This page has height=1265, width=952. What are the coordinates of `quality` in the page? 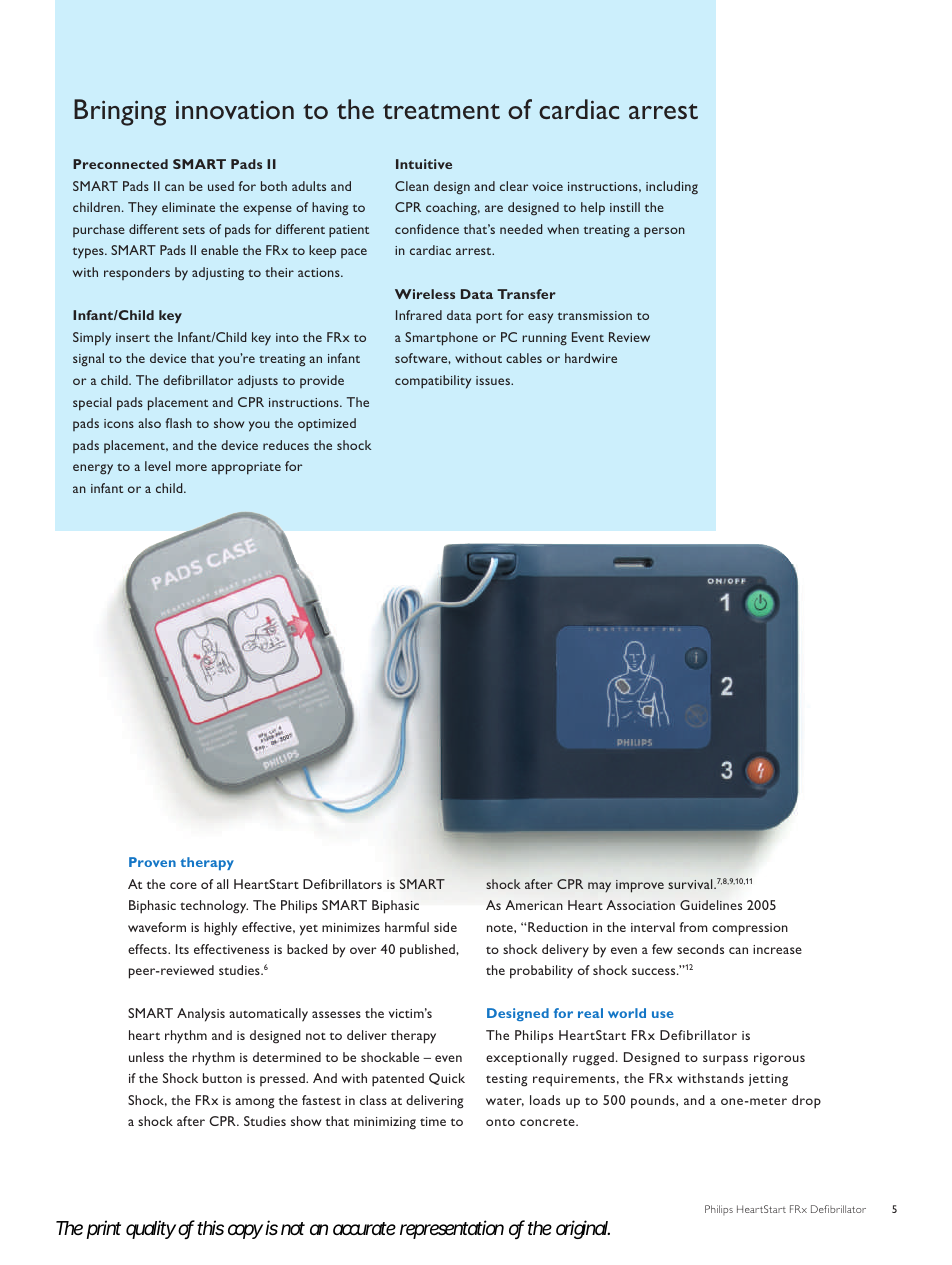 It's located at (151, 1229).
